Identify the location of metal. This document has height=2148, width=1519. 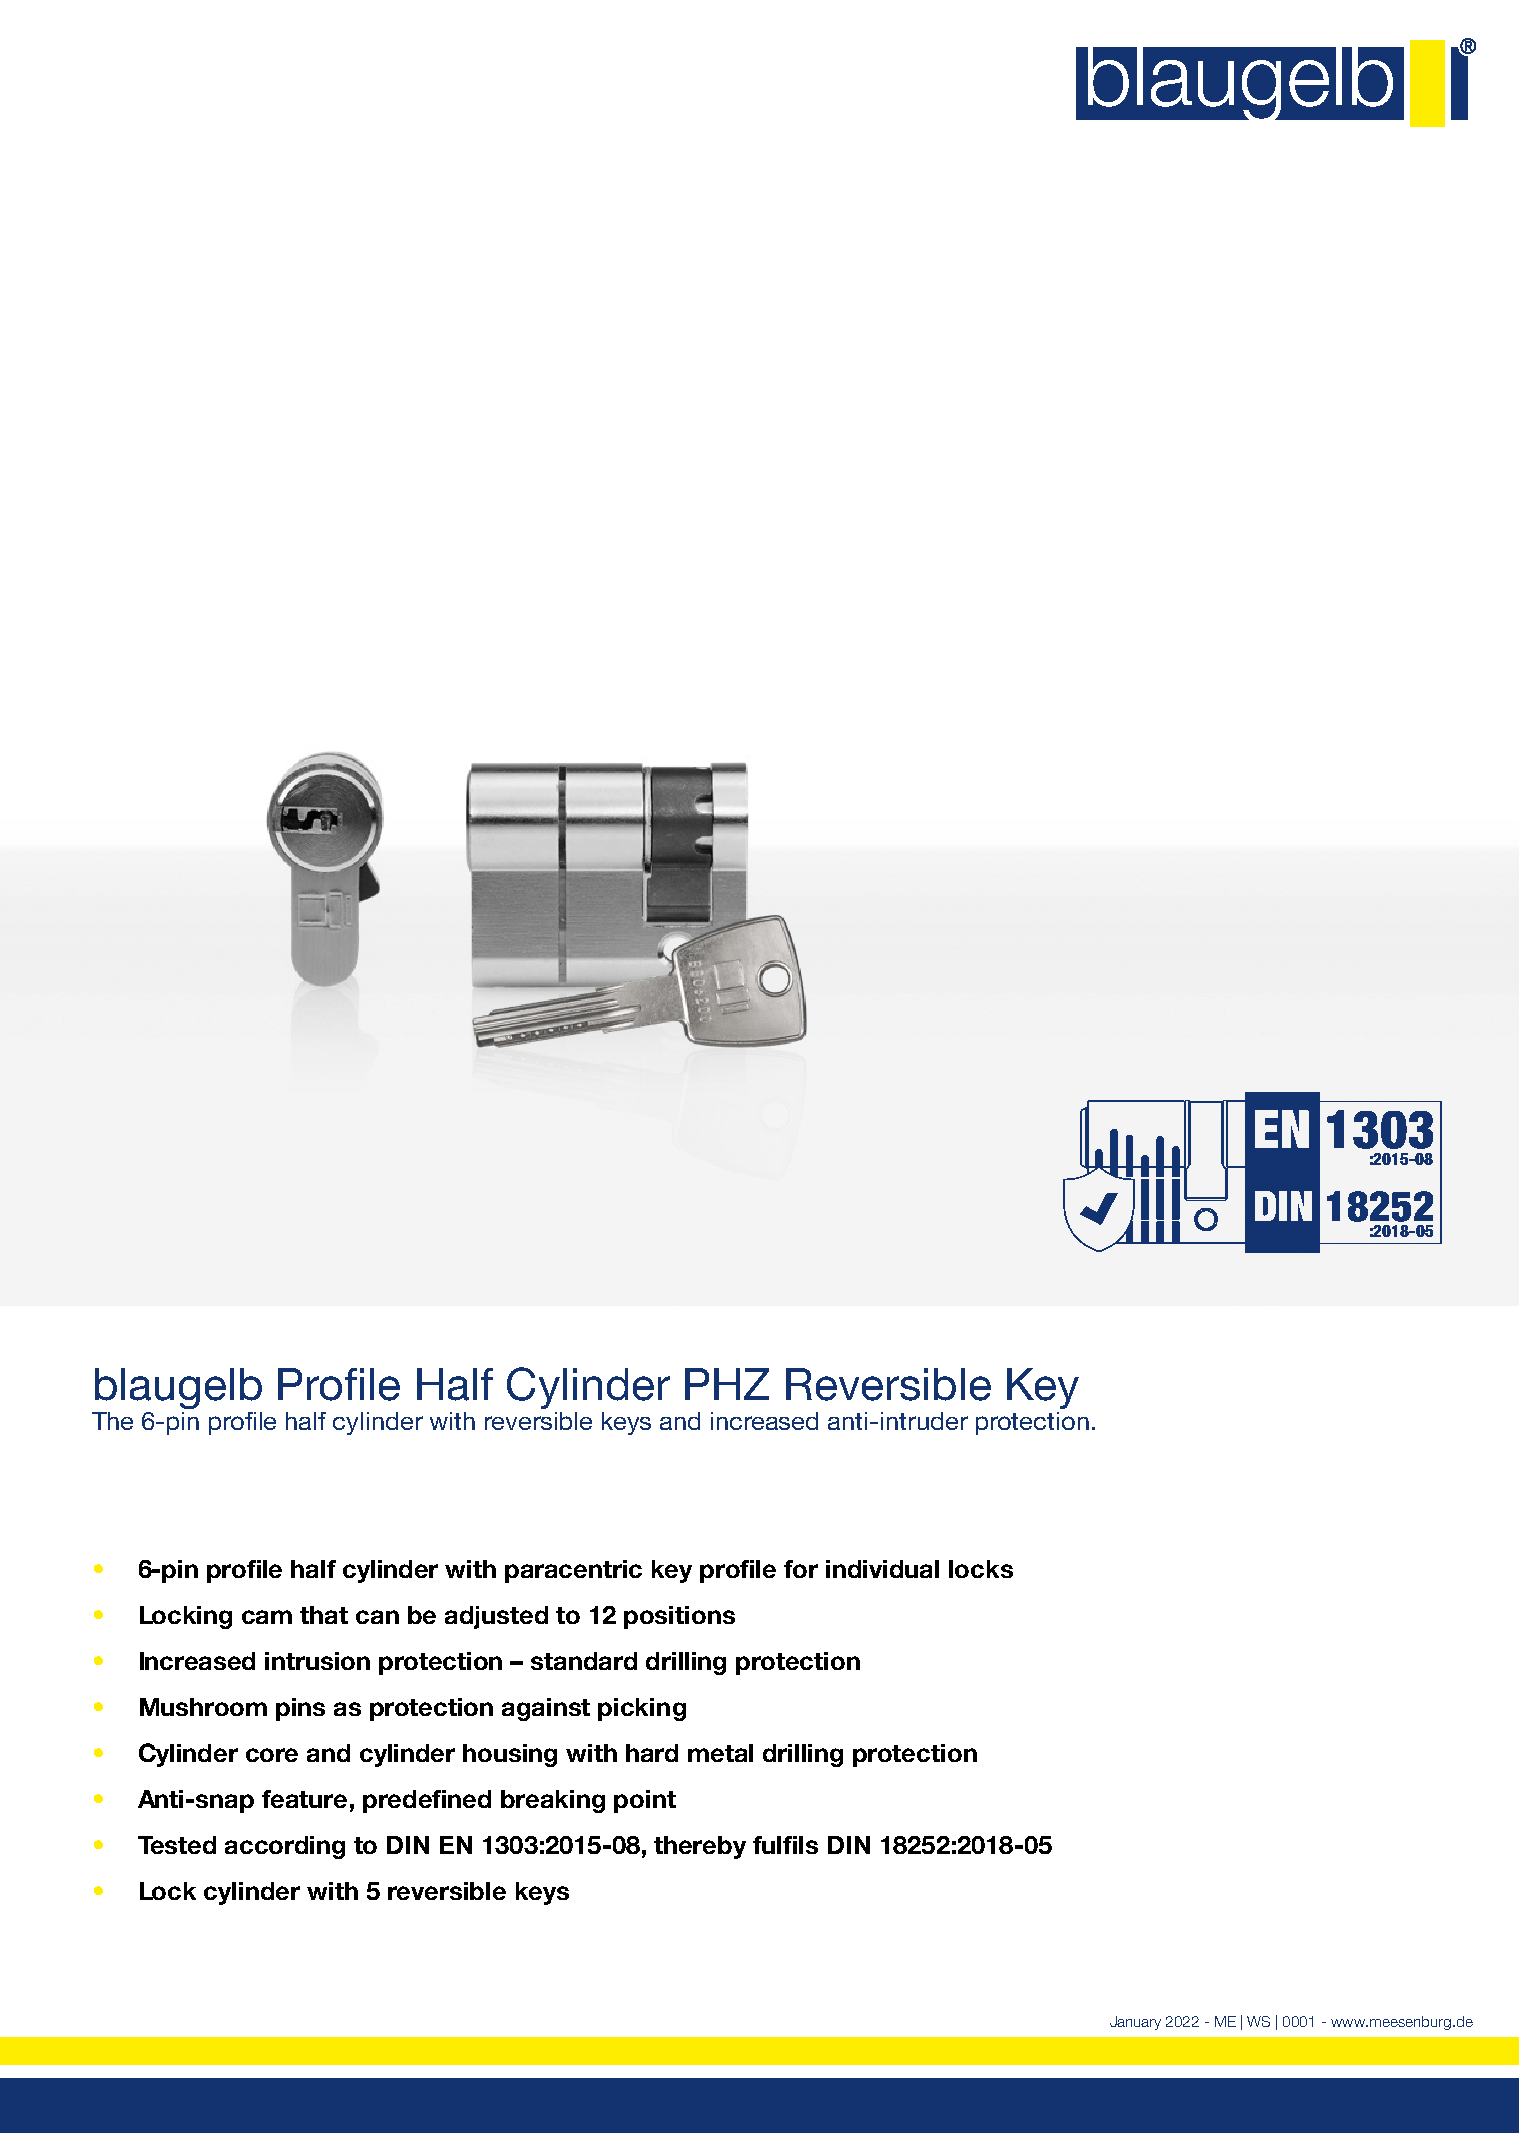
(720, 1753).
